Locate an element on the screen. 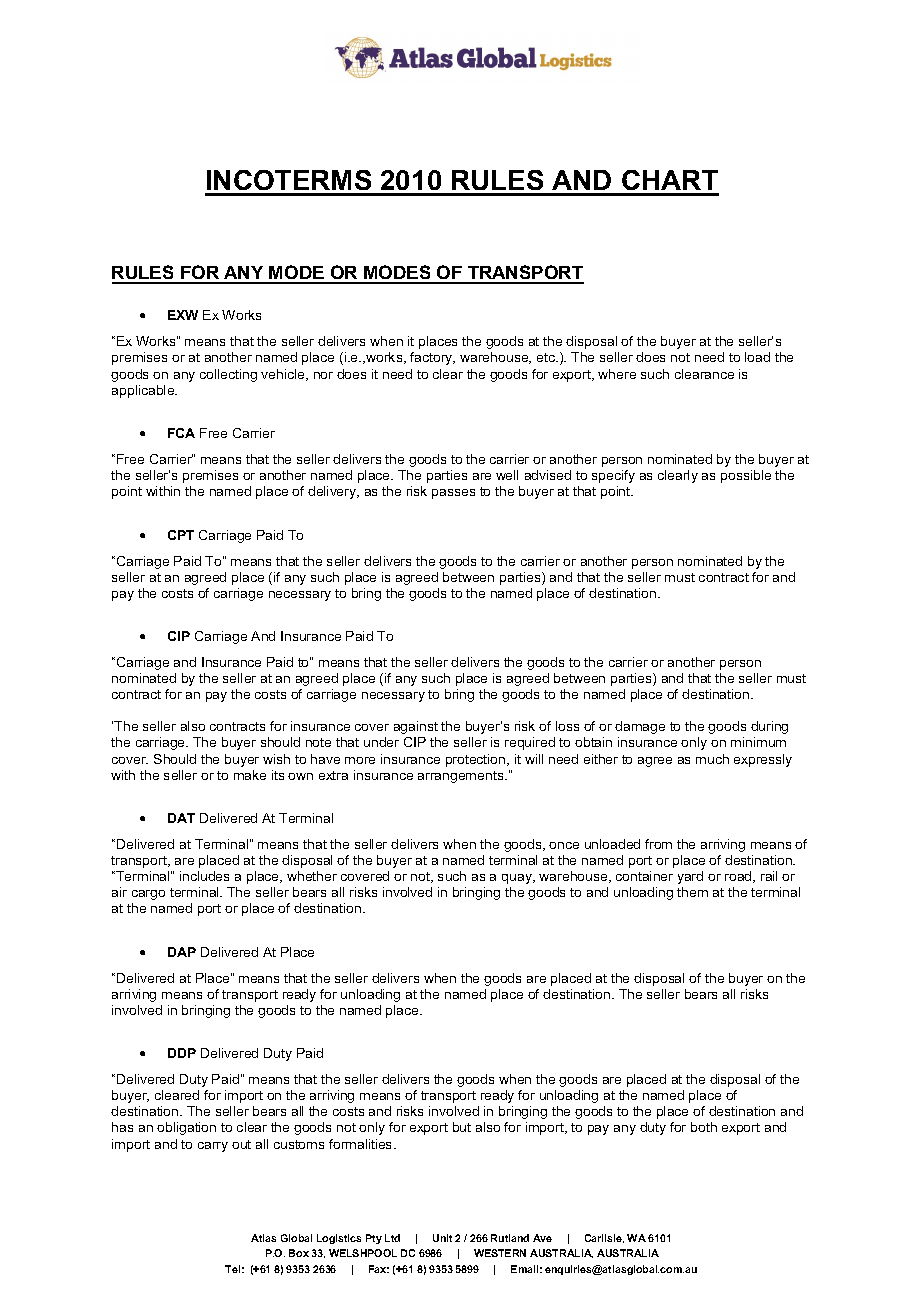 This screenshot has width=924, height=1308. passes is located at coordinates (453, 494).
